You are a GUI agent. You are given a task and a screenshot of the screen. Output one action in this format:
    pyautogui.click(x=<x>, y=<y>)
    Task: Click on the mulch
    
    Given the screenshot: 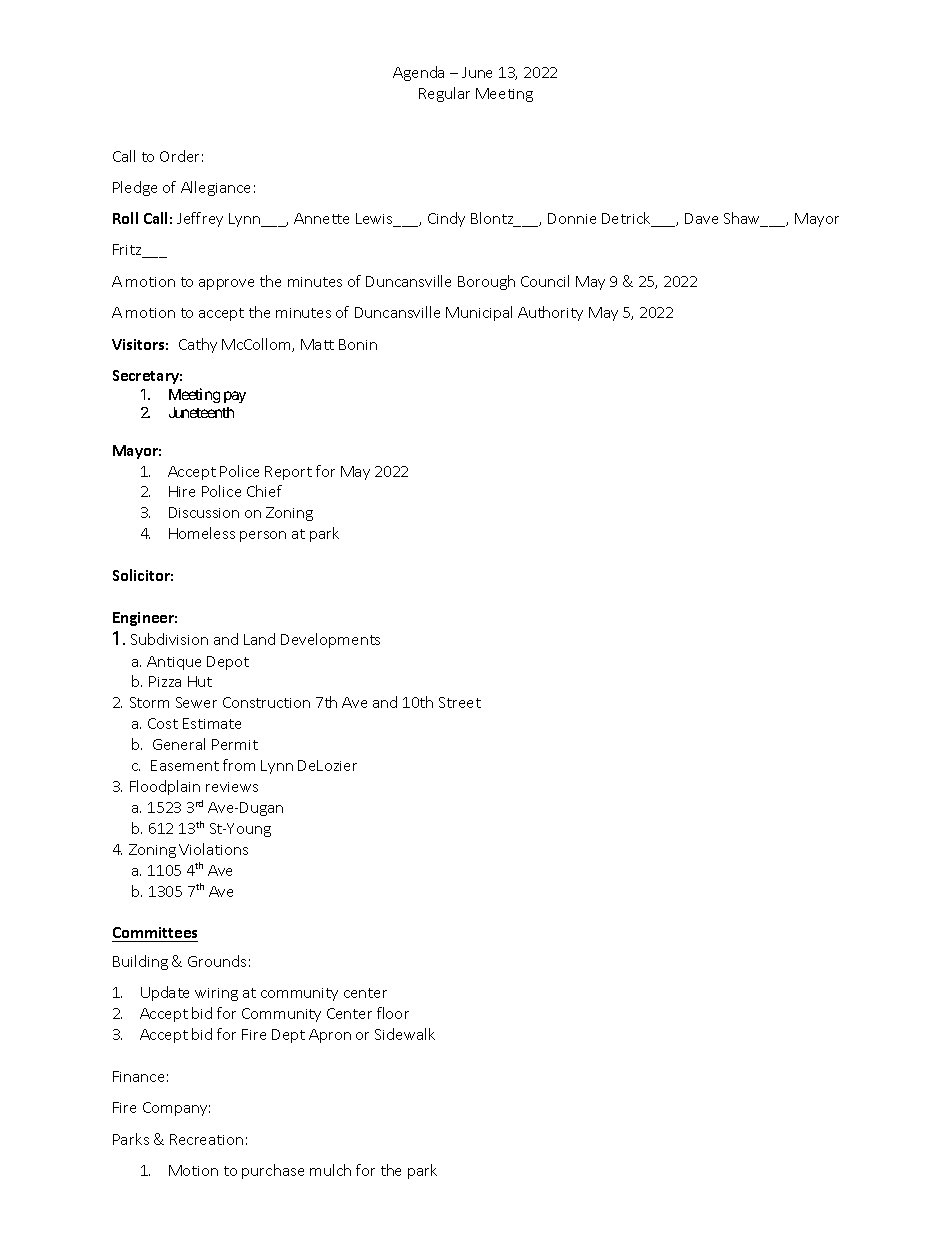 What is the action you would take?
    pyautogui.click(x=330, y=1170)
